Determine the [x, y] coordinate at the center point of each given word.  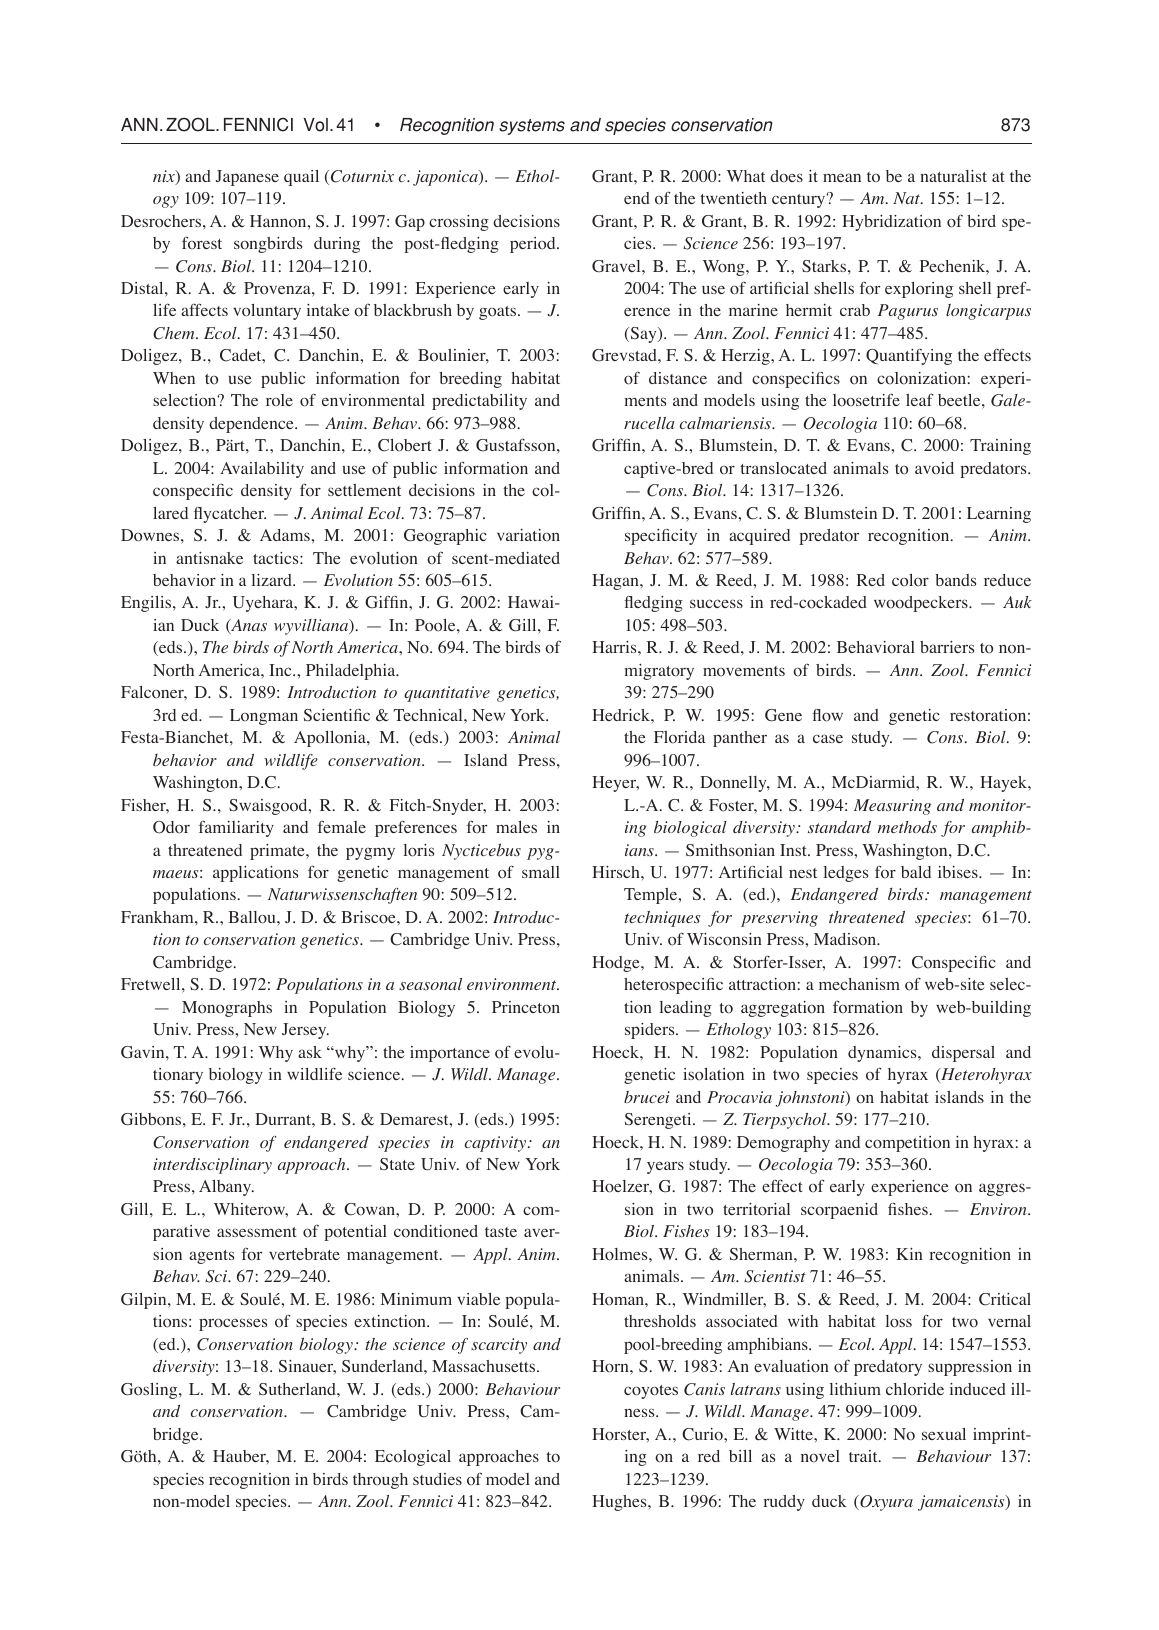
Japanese [247, 178]
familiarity [236, 828]
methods [907, 827]
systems [532, 127]
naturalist [953, 176]
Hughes [620, 1503]
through [380, 1481]
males [516, 827]
